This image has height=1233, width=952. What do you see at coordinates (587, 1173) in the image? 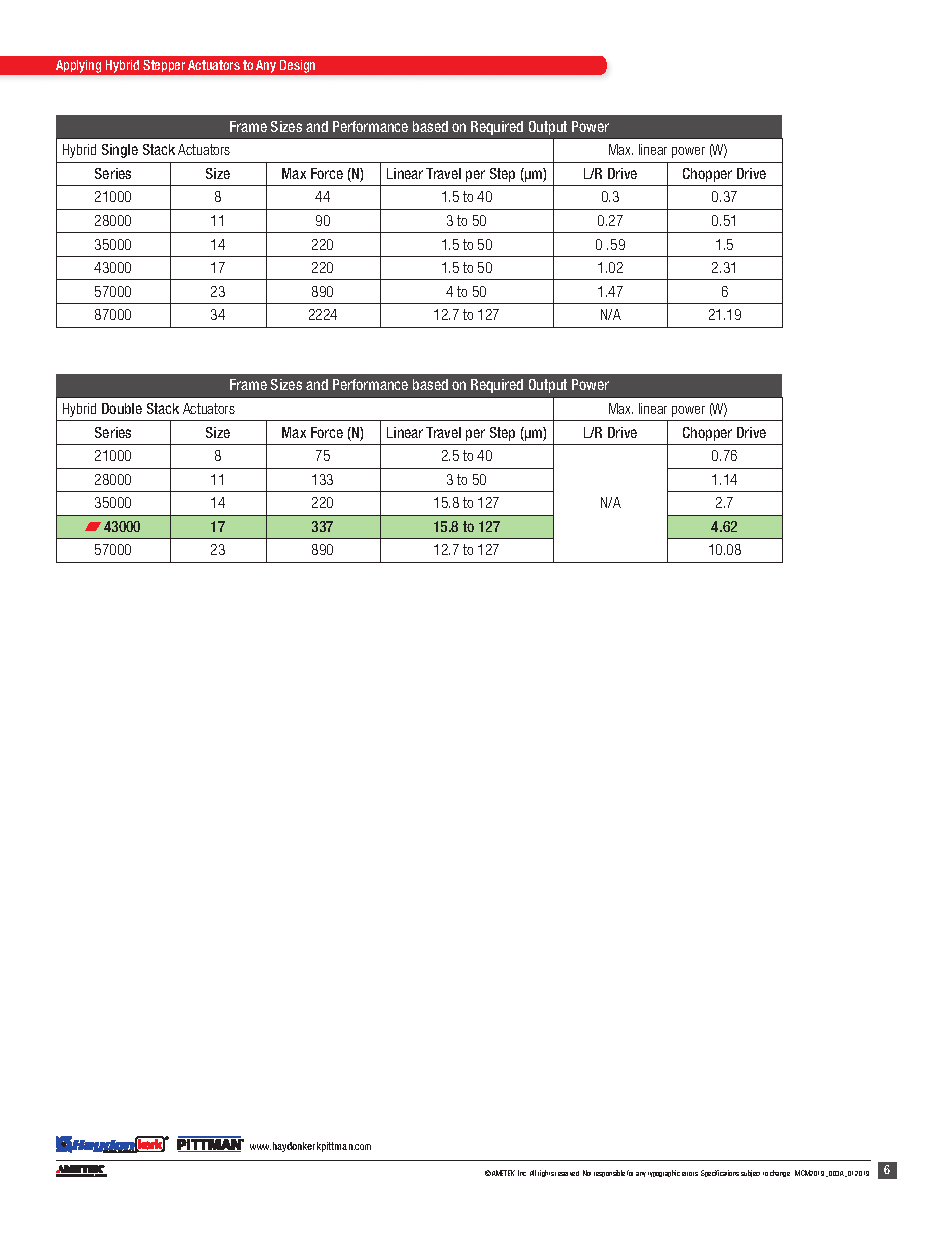
I see `Not` at bounding box center [587, 1173].
